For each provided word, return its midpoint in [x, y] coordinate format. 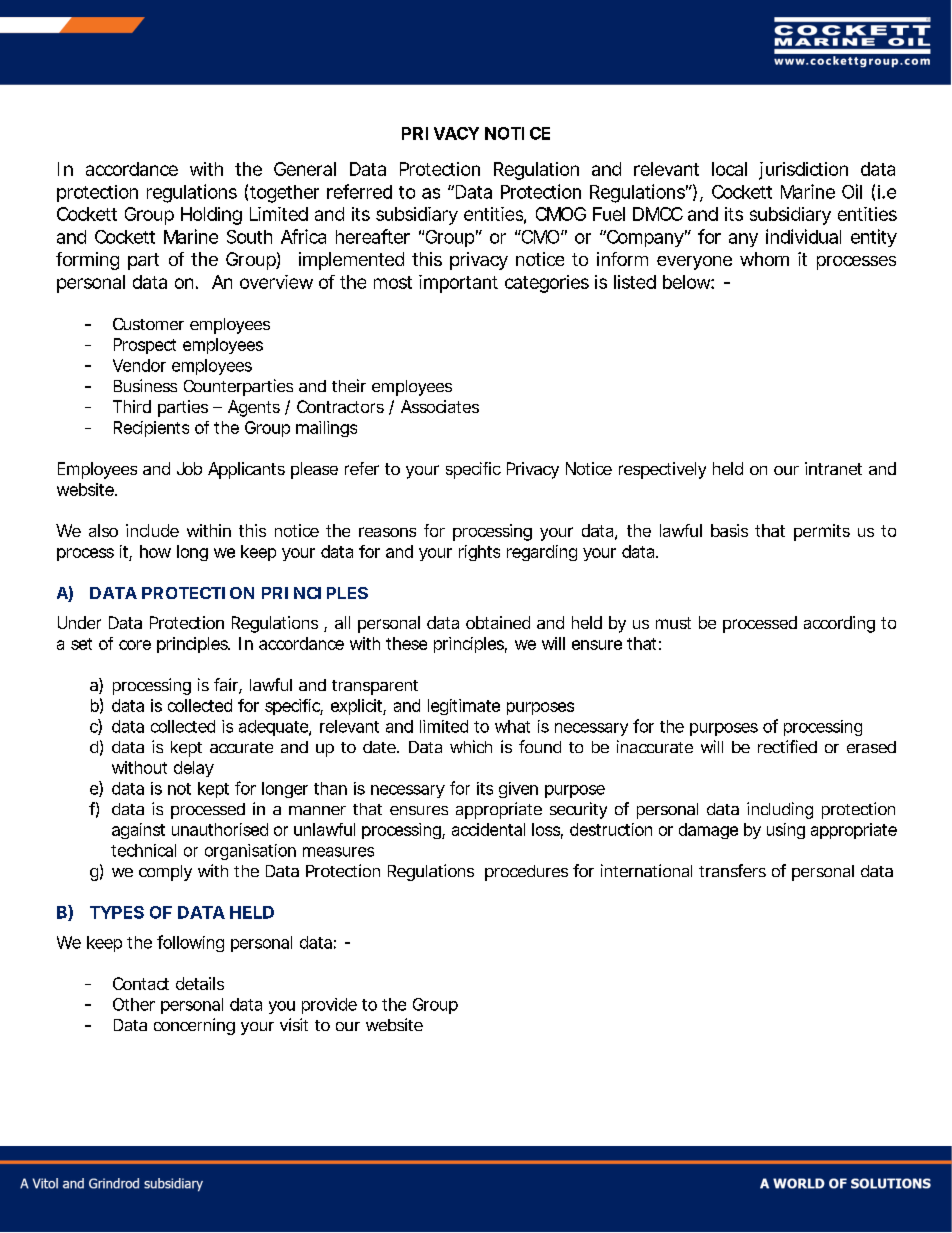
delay [194, 769]
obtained [498, 622]
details [200, 983]
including [780, 810]
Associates [440, 406]
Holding [211, 216]
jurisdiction [803, 171]
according [839, 624]
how [155, 551]
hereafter [373, 236]
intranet [833, 468]
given [518, 790]
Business [145, 385]
